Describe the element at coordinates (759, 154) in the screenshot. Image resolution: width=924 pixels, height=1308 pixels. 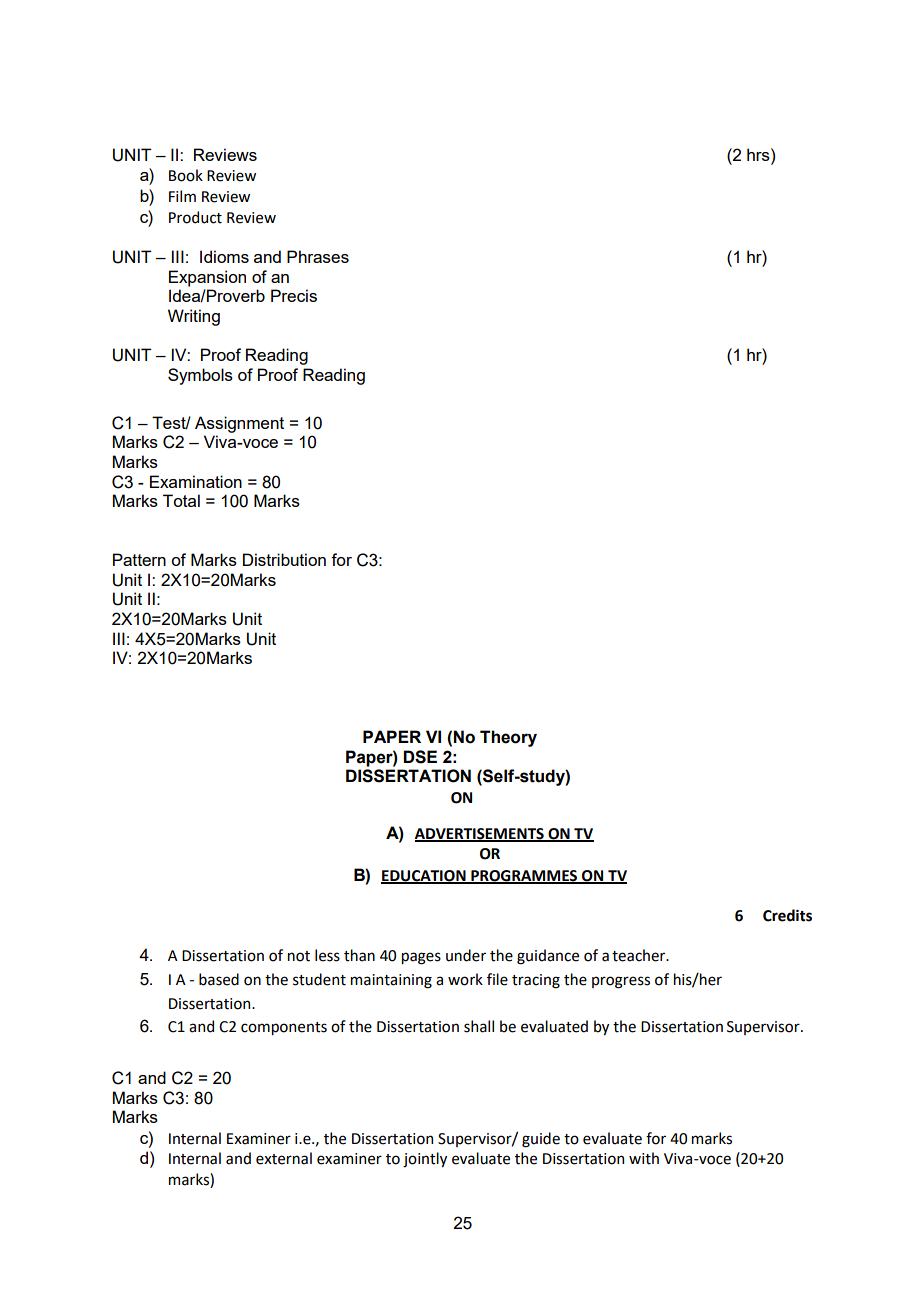
I see `hrs` at that location.
